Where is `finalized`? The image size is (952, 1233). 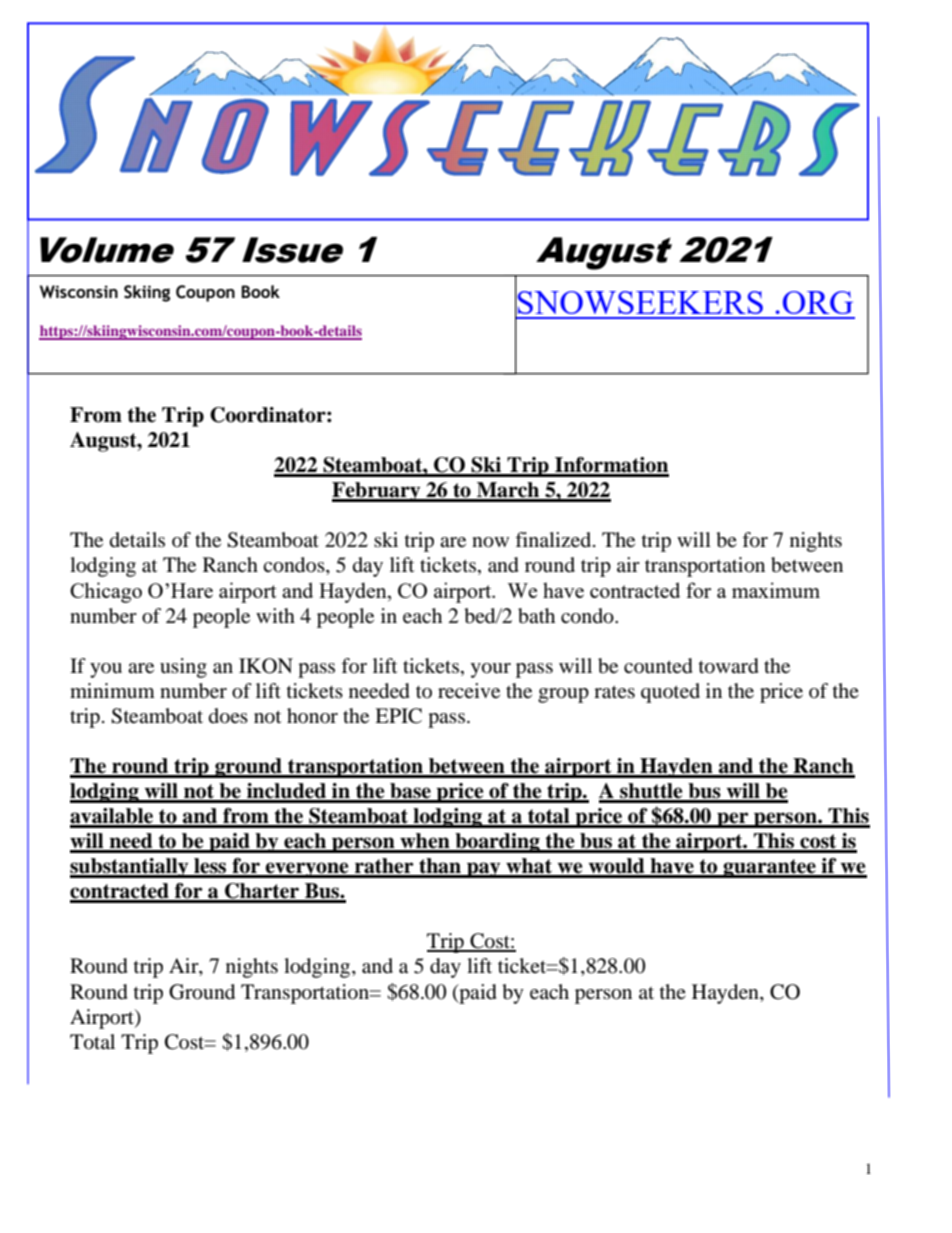
finalized is located at coordinates (554, 540).
